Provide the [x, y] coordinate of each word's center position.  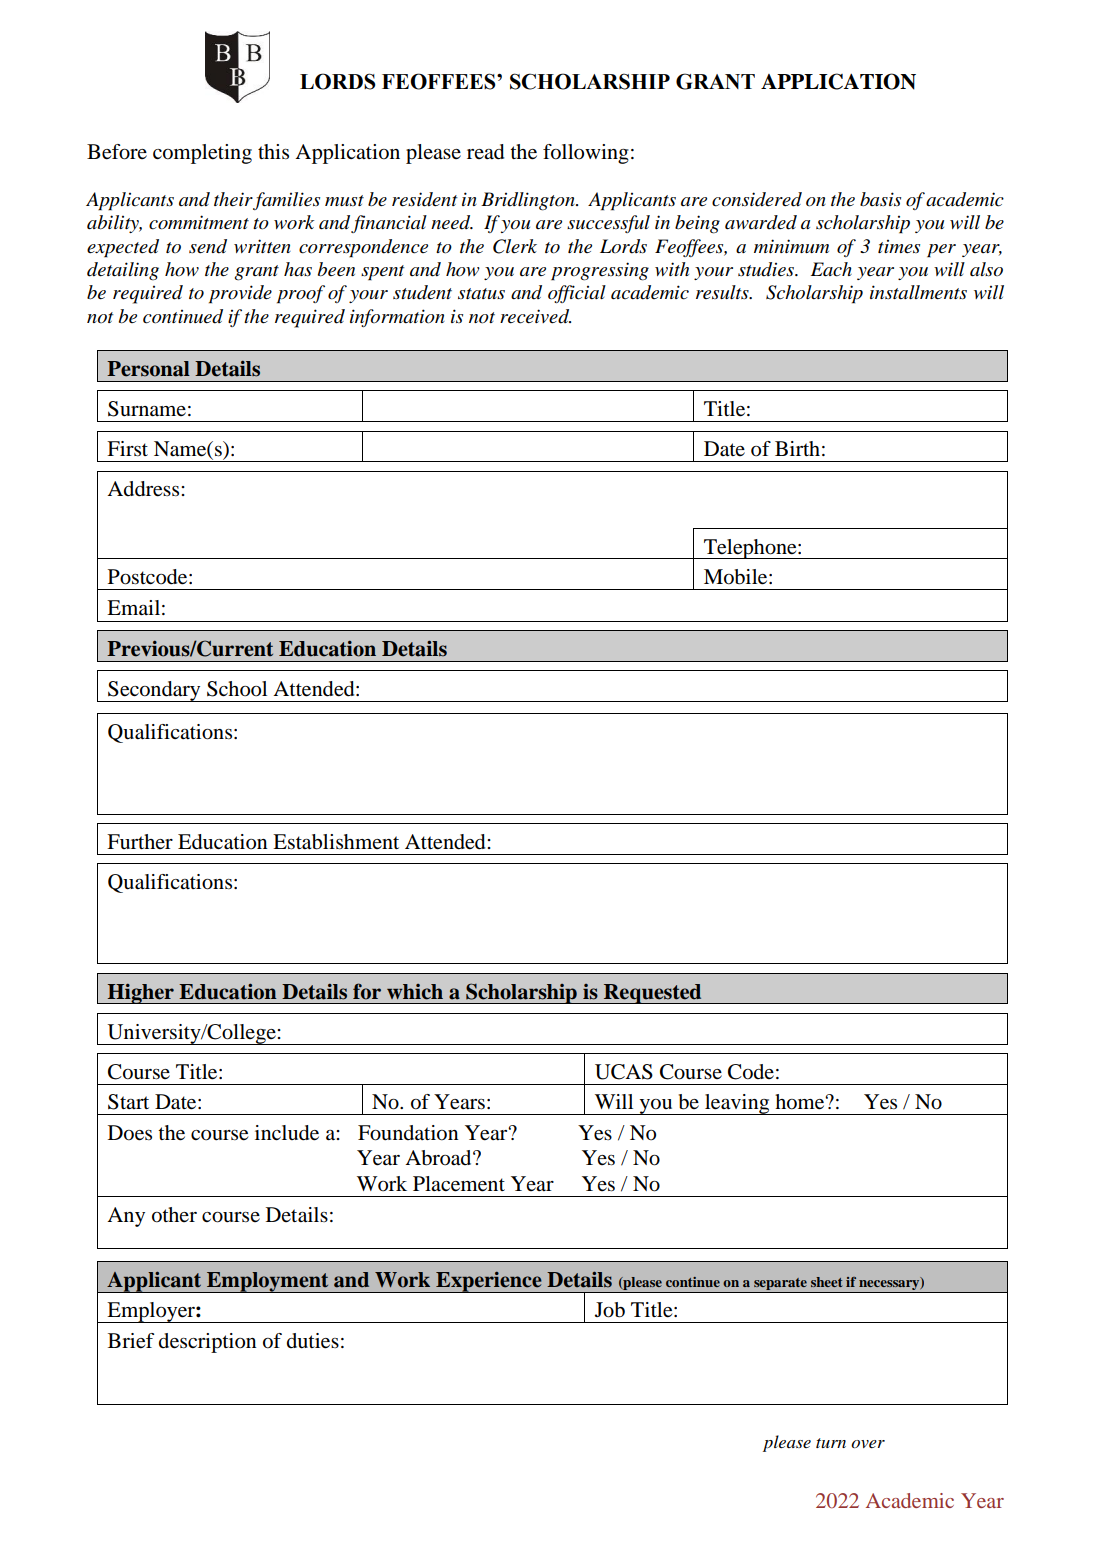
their [233, 199]
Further [140, 841]
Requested [653, 994]
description [208, 1343]
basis [880, 199]
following [586, 154]
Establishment [336, 842]
